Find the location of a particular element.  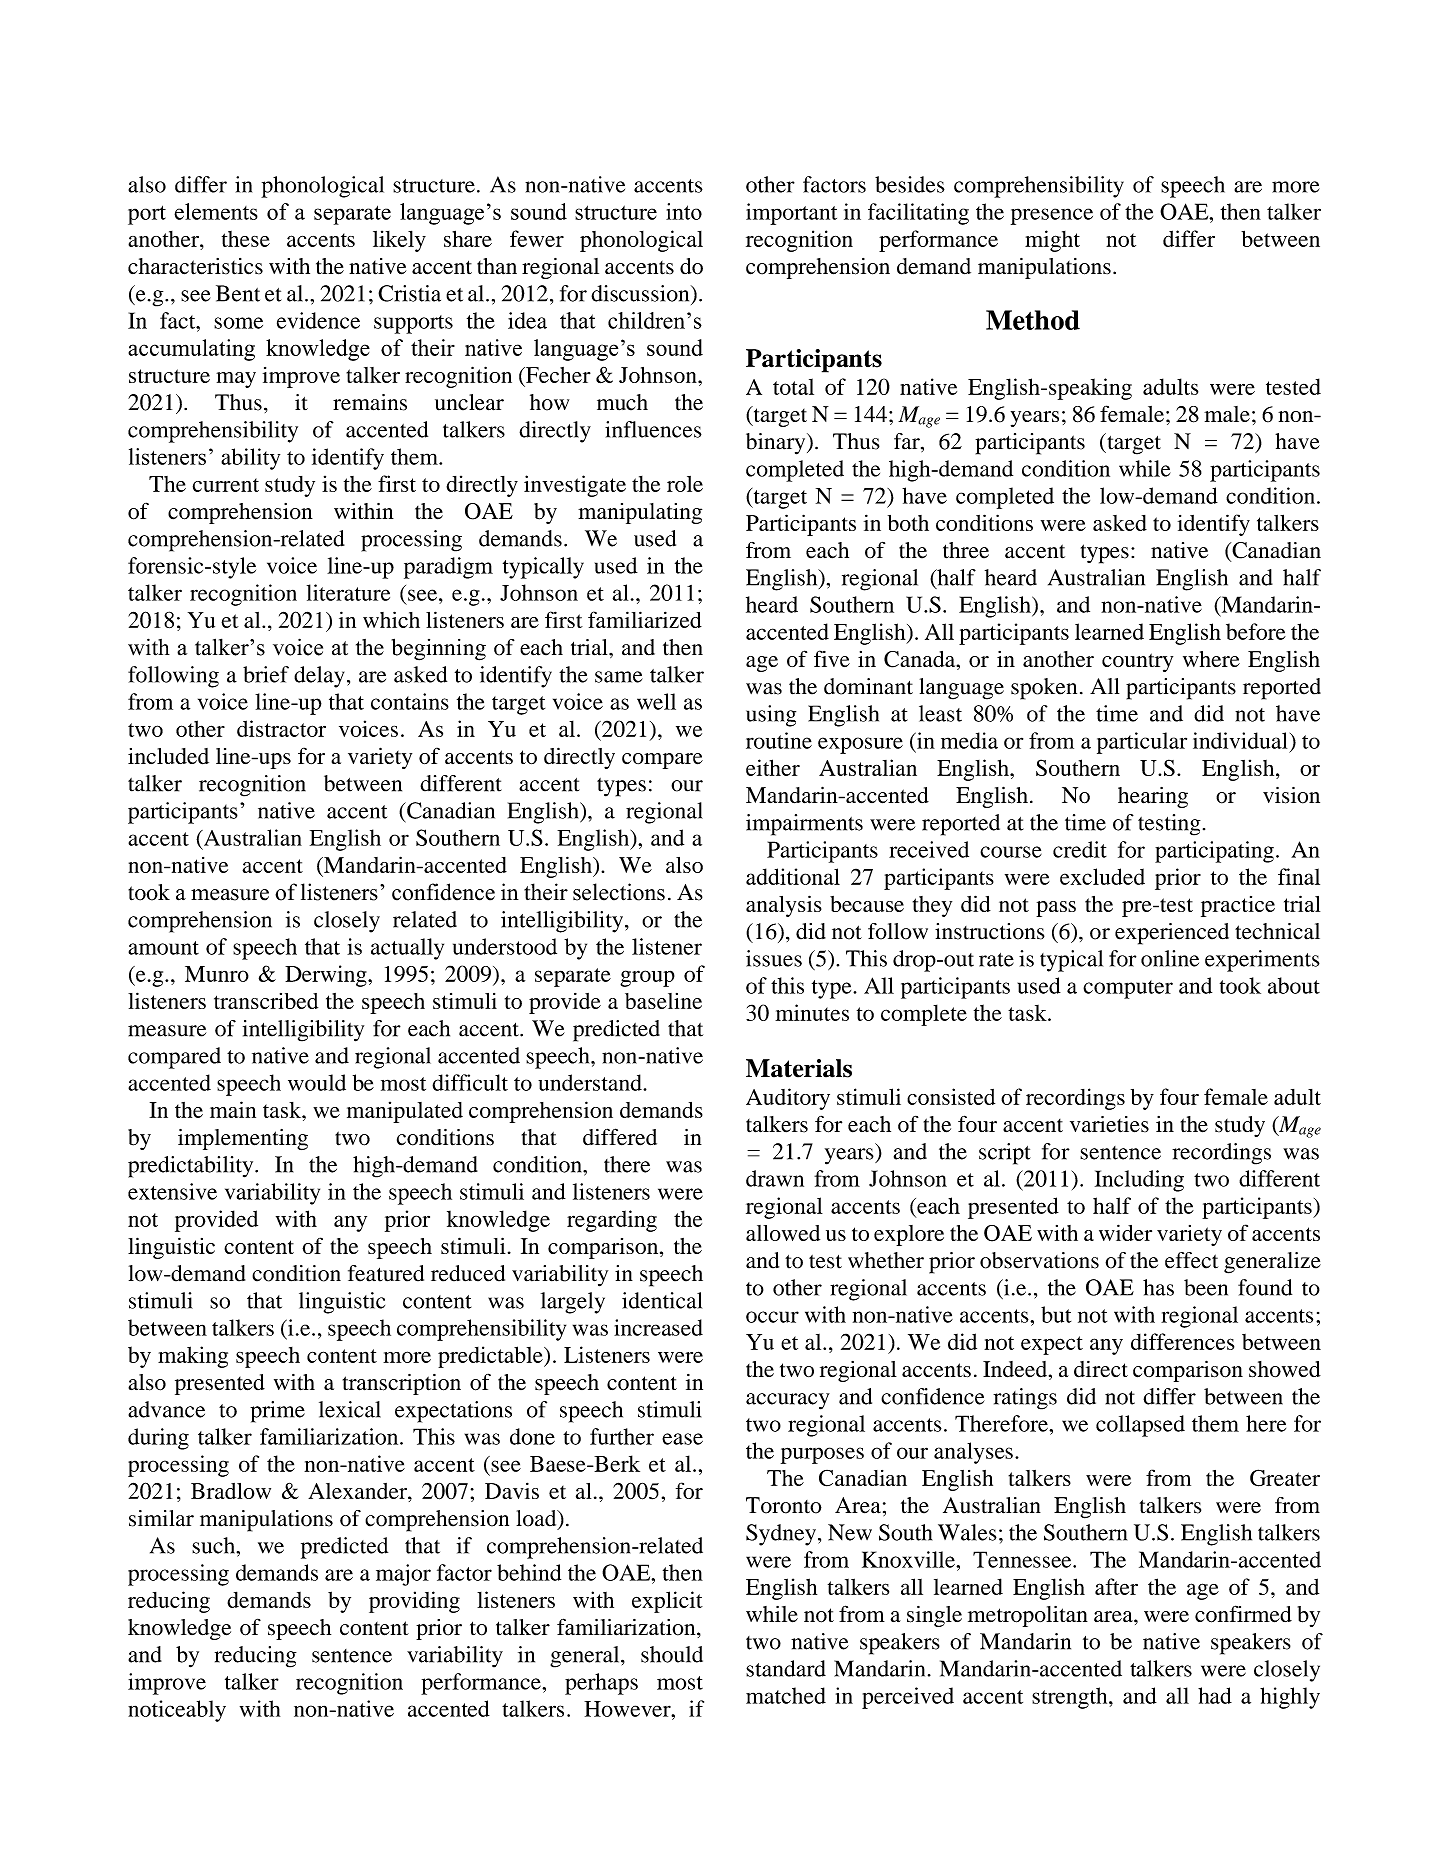

noticeably is located at coordinates (177, 1711).
